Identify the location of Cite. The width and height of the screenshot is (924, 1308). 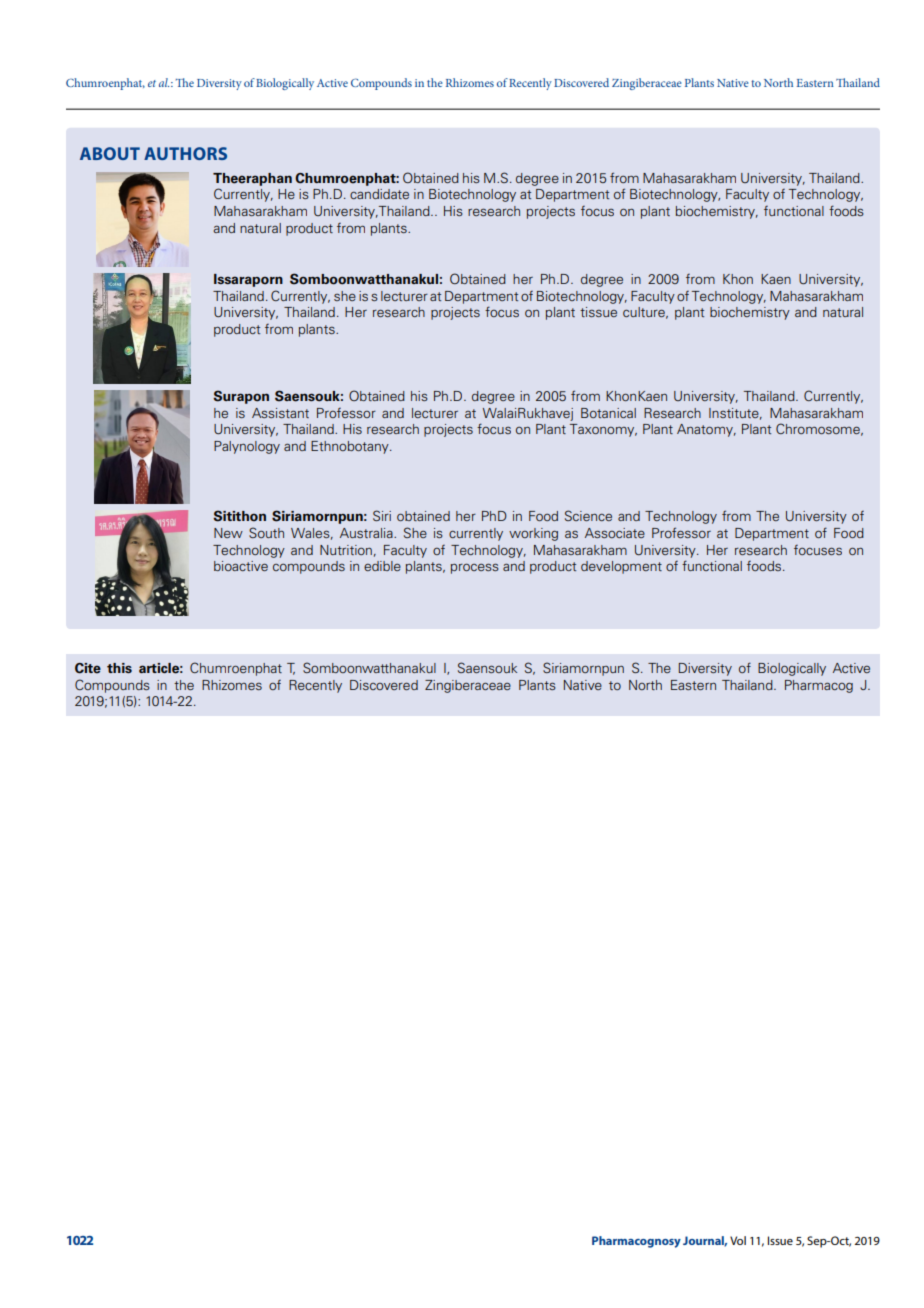
(88, 668).
